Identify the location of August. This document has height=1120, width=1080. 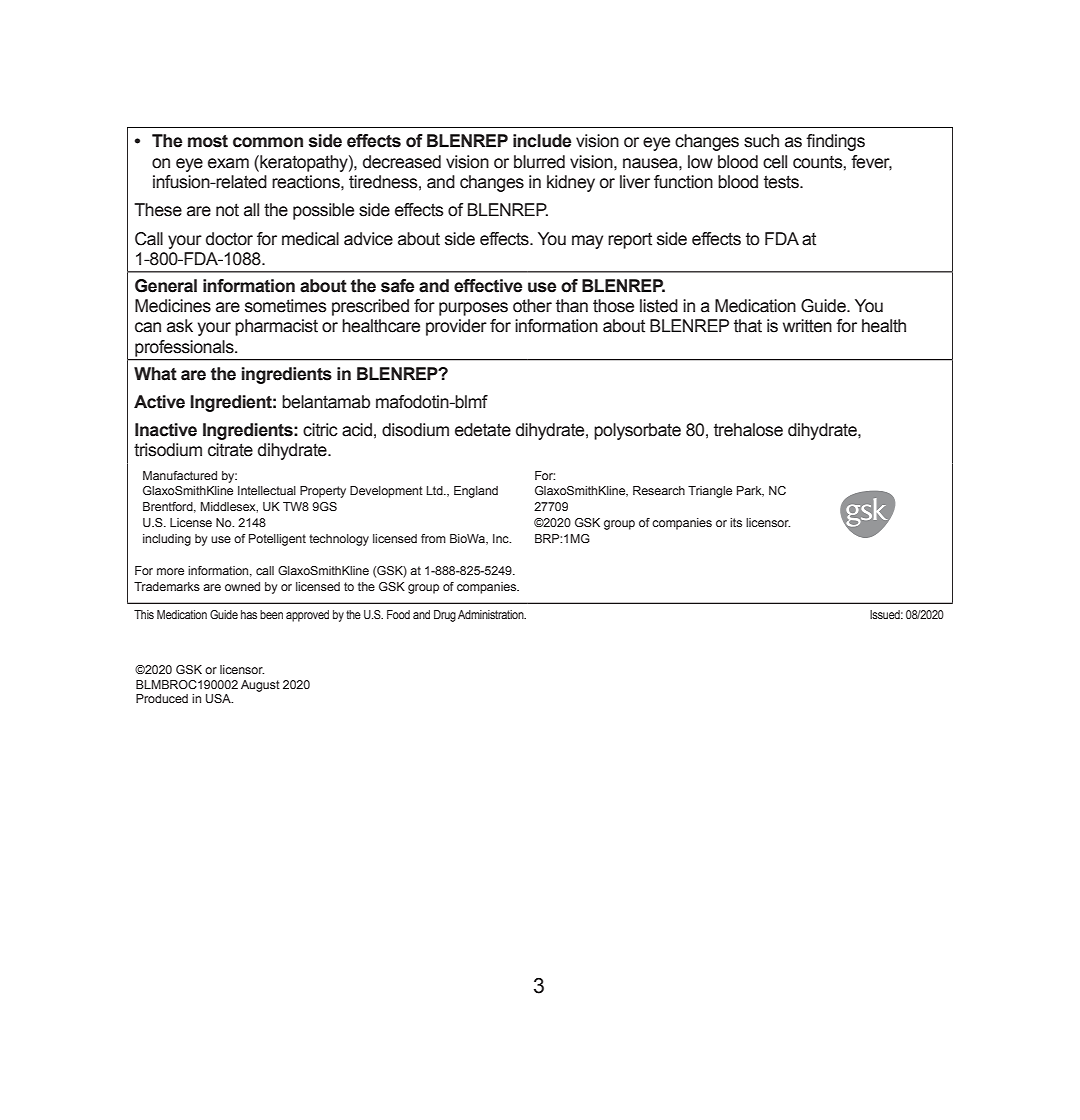
(260, 686).
